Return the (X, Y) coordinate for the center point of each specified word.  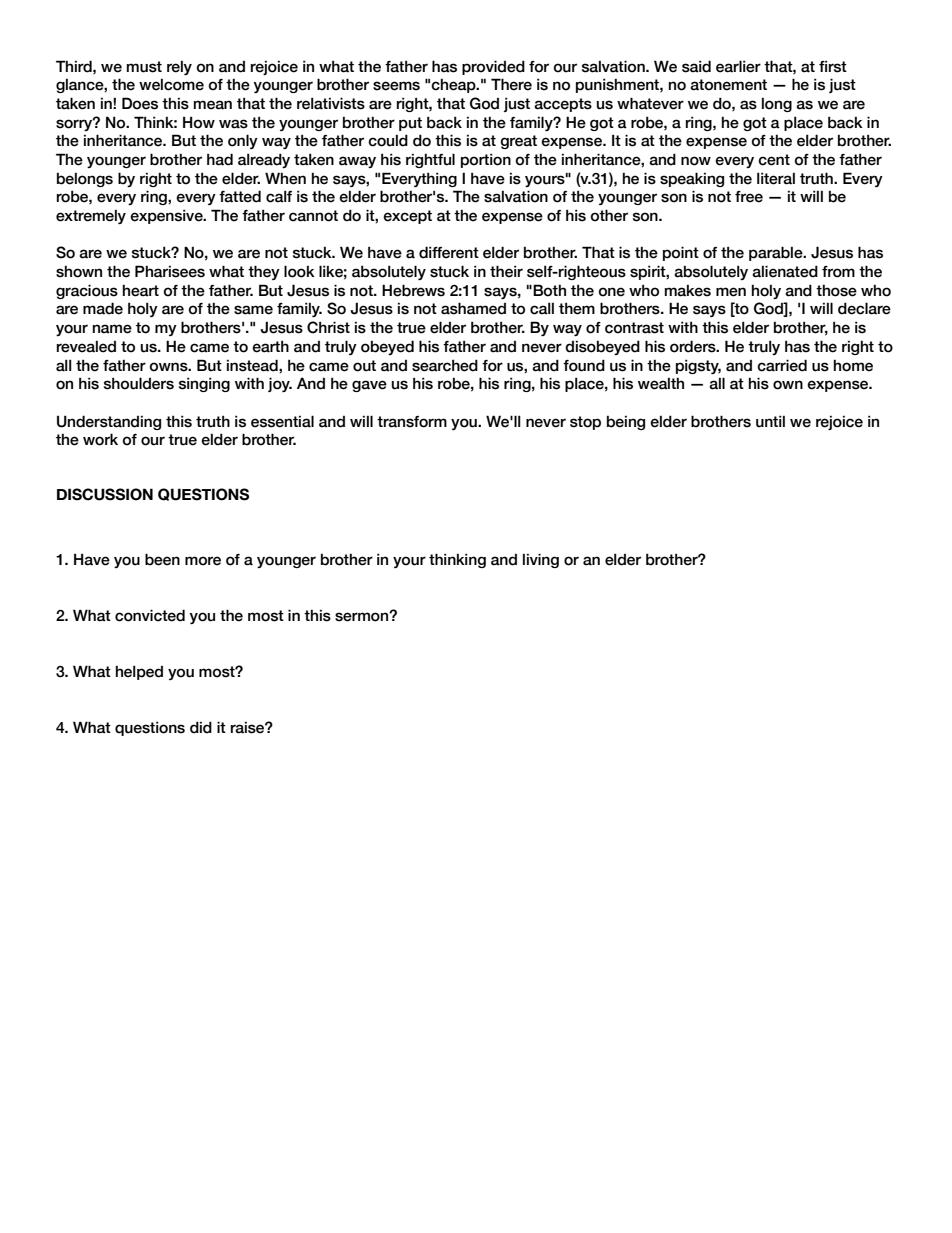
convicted (150, 615)
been (162, 559)
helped (139, 672)
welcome (171, 84)
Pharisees (170, 271)
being (626, 422)
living (541, 560)
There (511, 84)
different (449, 252)
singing (204, 384)
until (770, 421)
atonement (728, 85)
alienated (785, 271)
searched (445, 365)
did (201, 727)
